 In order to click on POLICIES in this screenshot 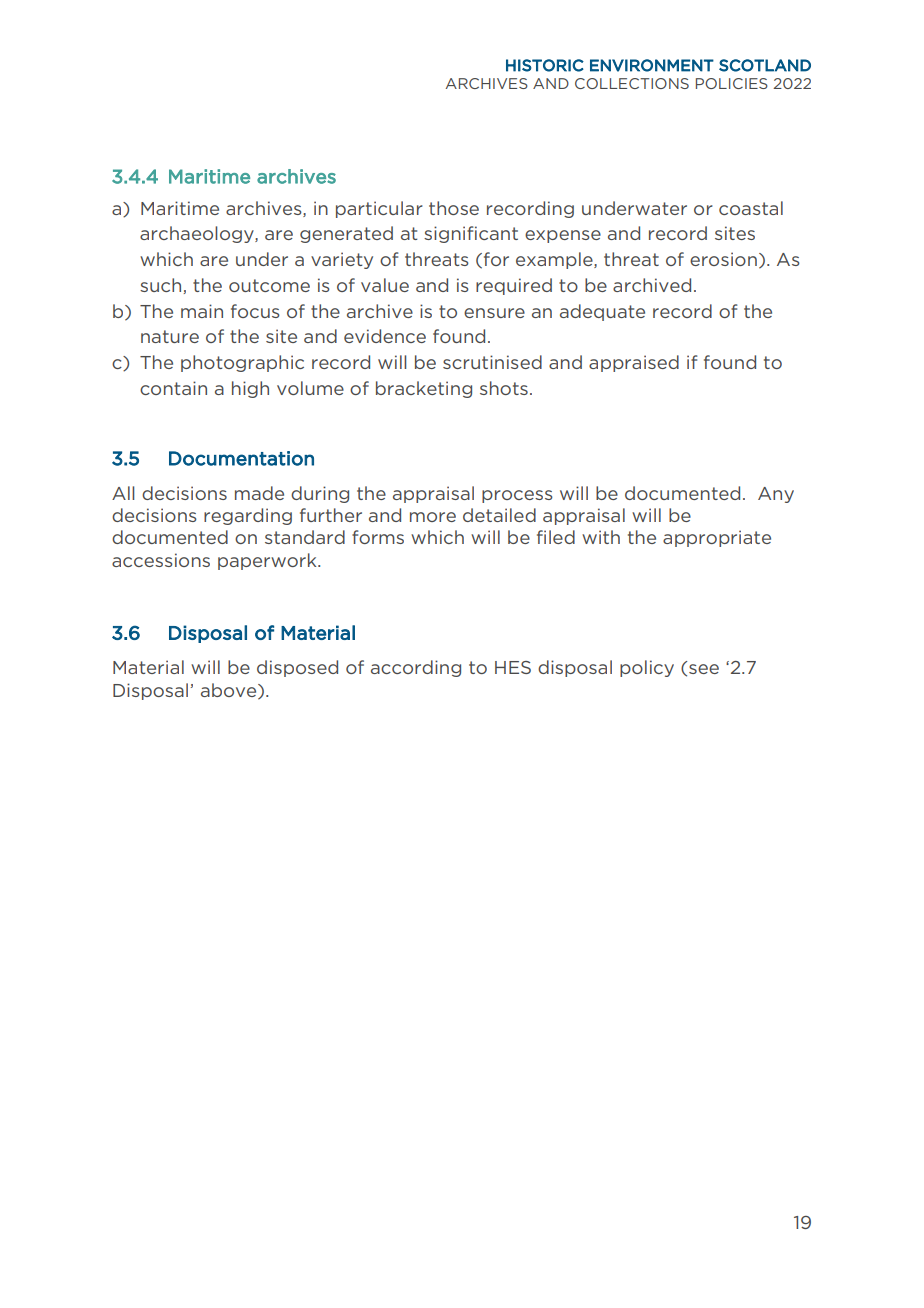, I will do `click(732, 83)`.
